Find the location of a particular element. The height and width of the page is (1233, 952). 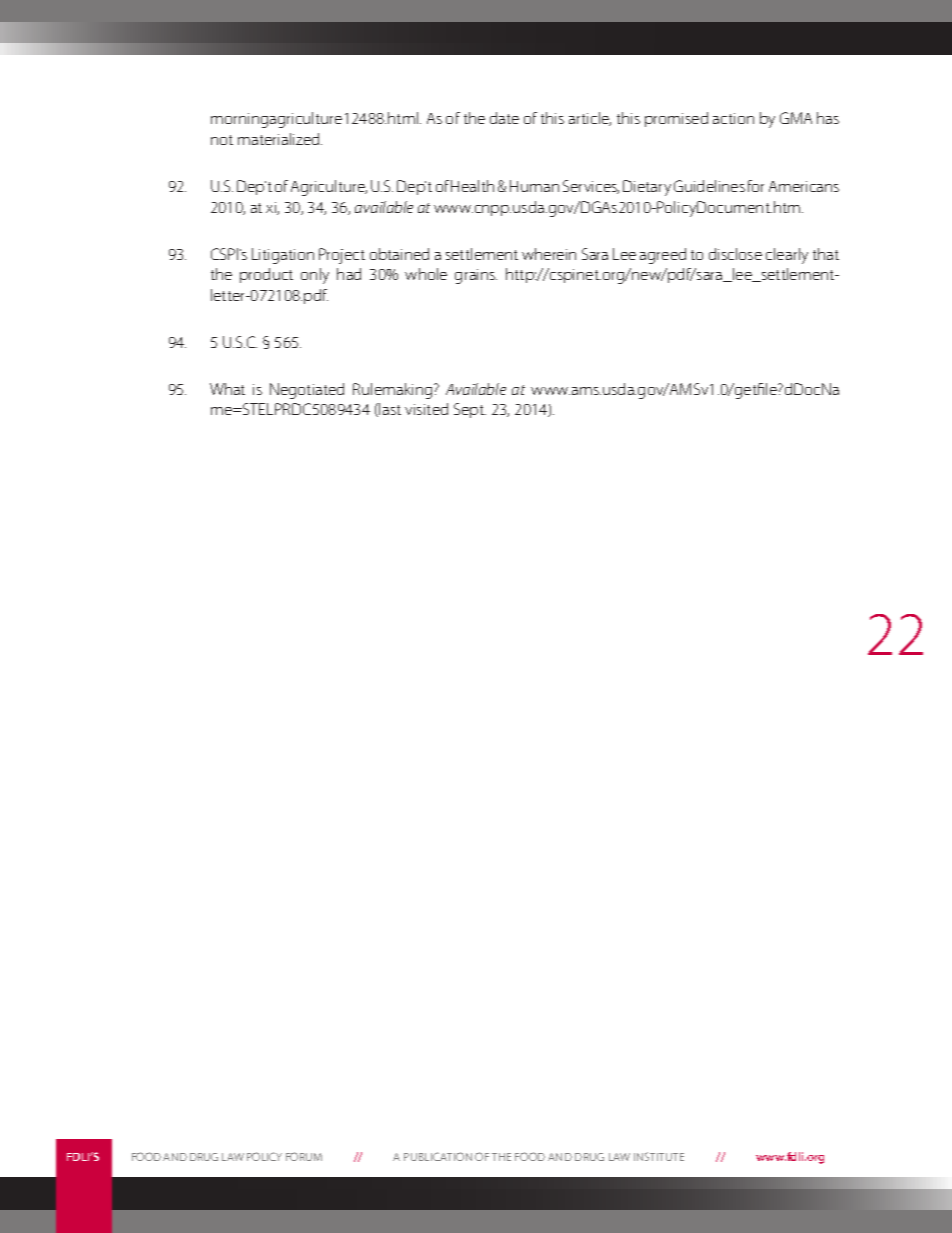

FORUM is located at coordinates (304, 1156).
